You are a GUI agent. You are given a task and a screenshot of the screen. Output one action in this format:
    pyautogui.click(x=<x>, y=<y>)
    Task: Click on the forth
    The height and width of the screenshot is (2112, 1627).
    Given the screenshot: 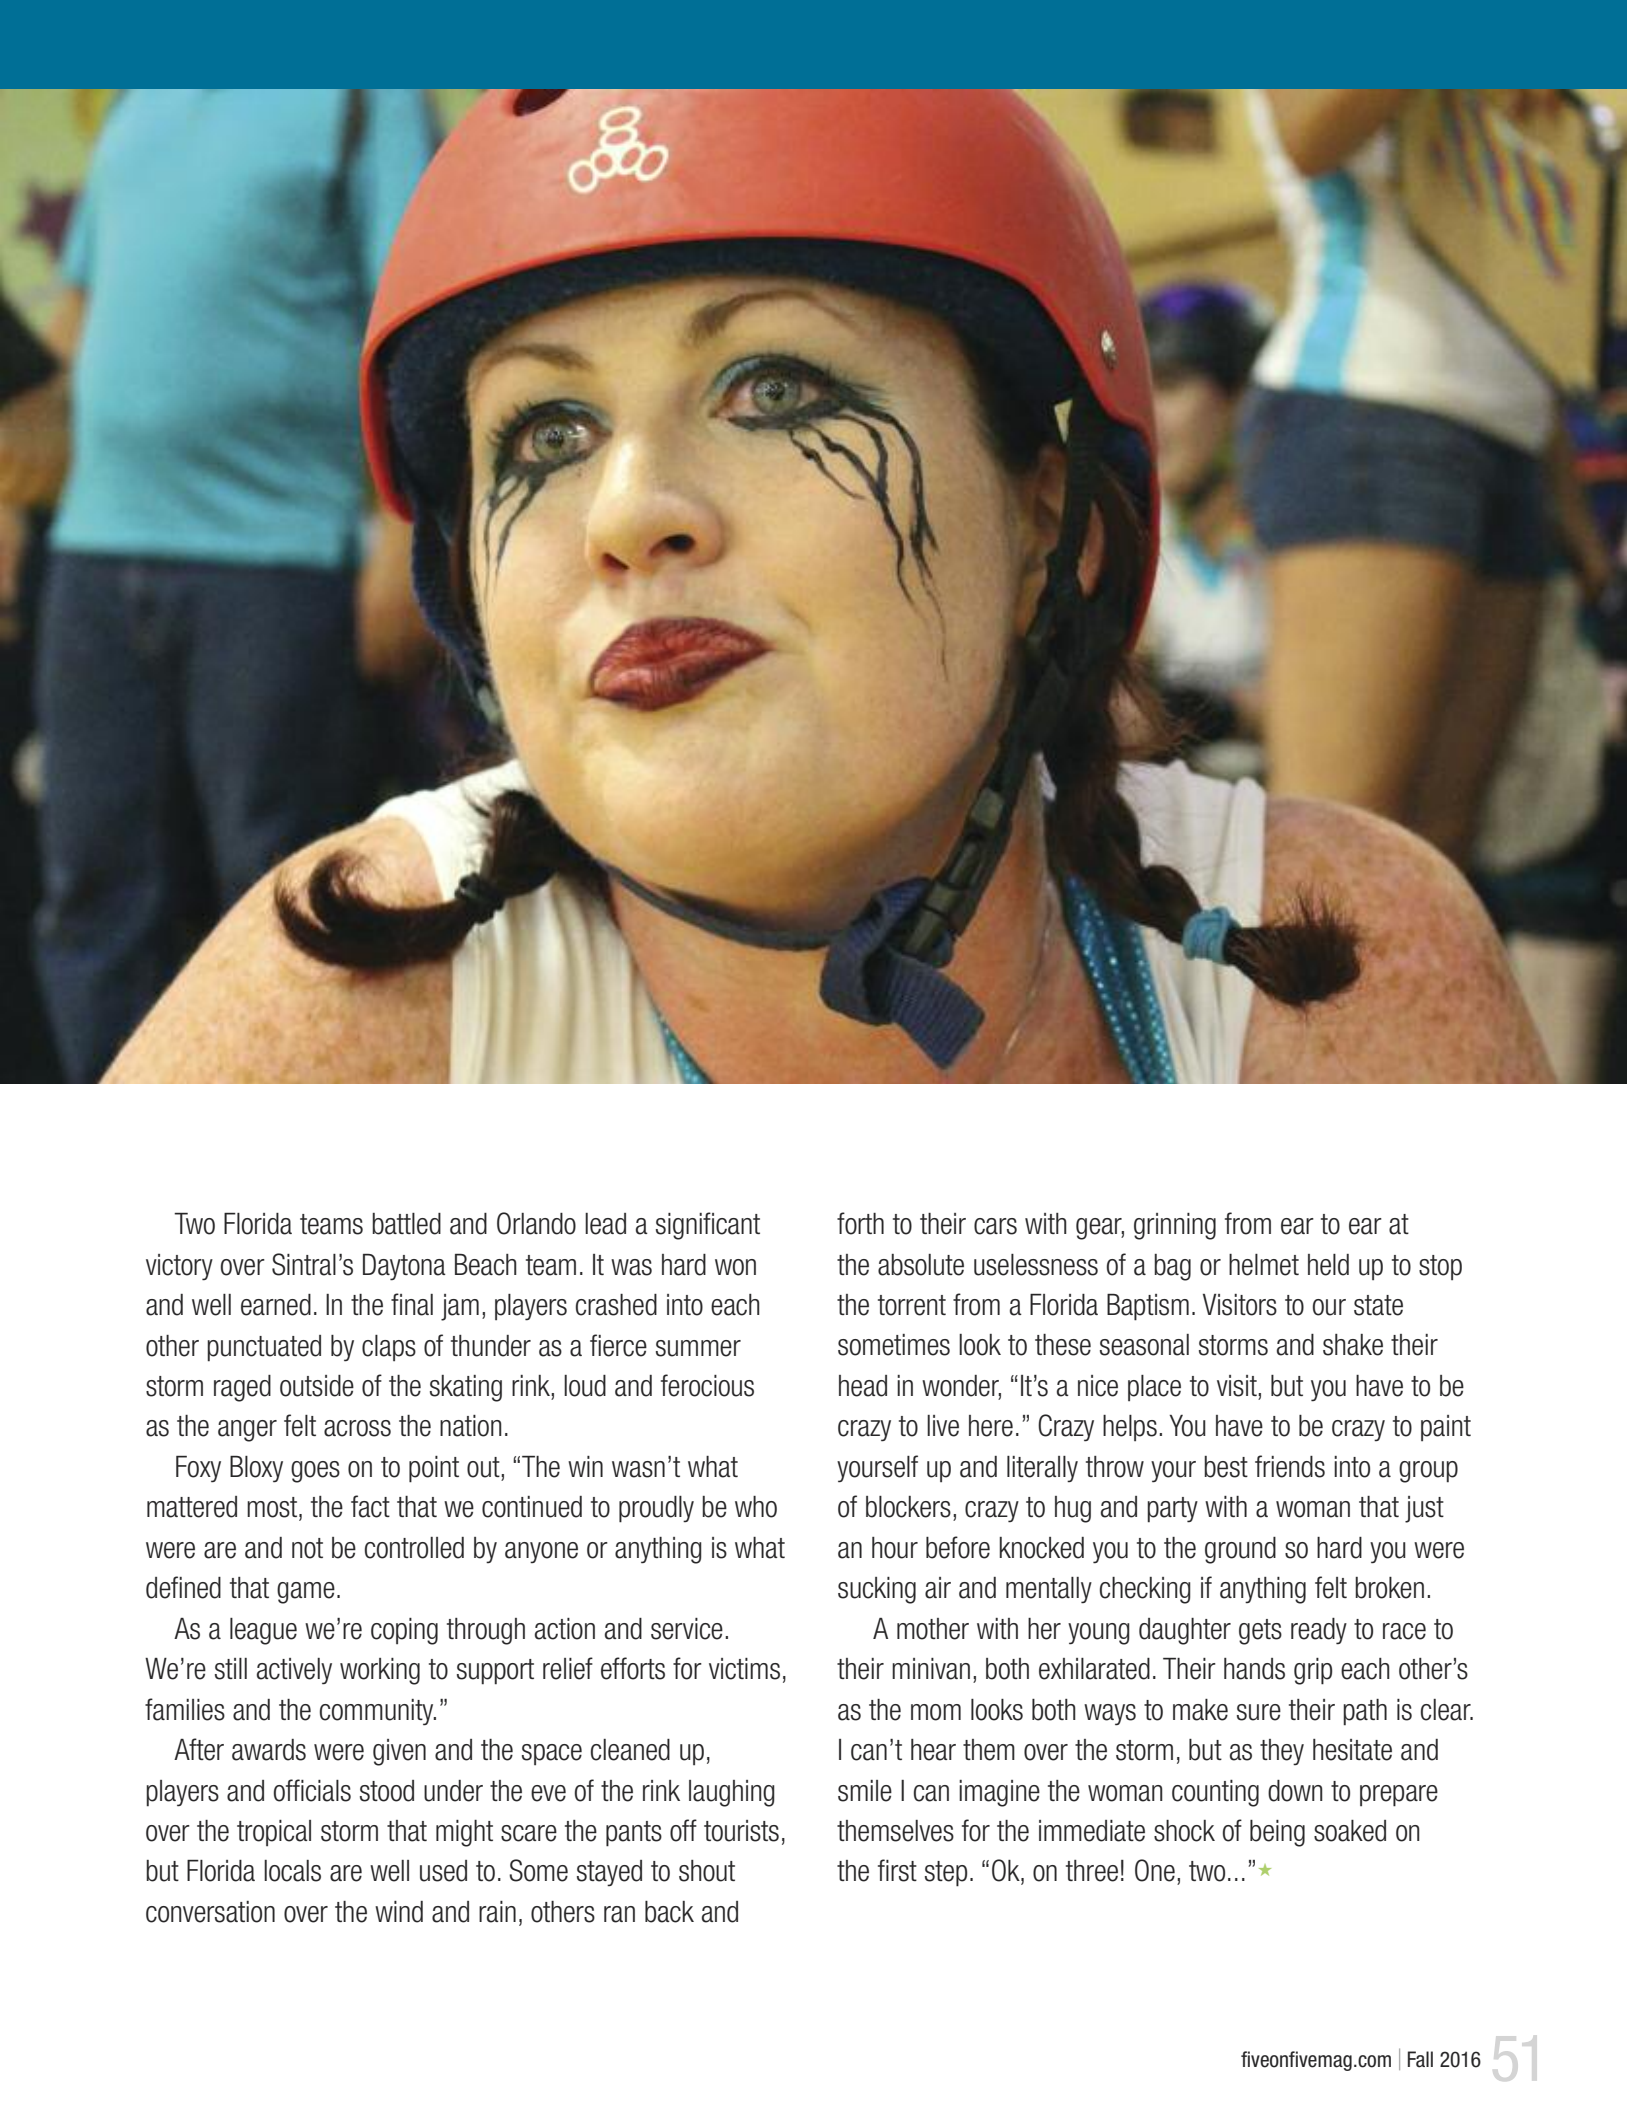 What is the action you would take?
    pyautogui.click(x=860, y=1223)
